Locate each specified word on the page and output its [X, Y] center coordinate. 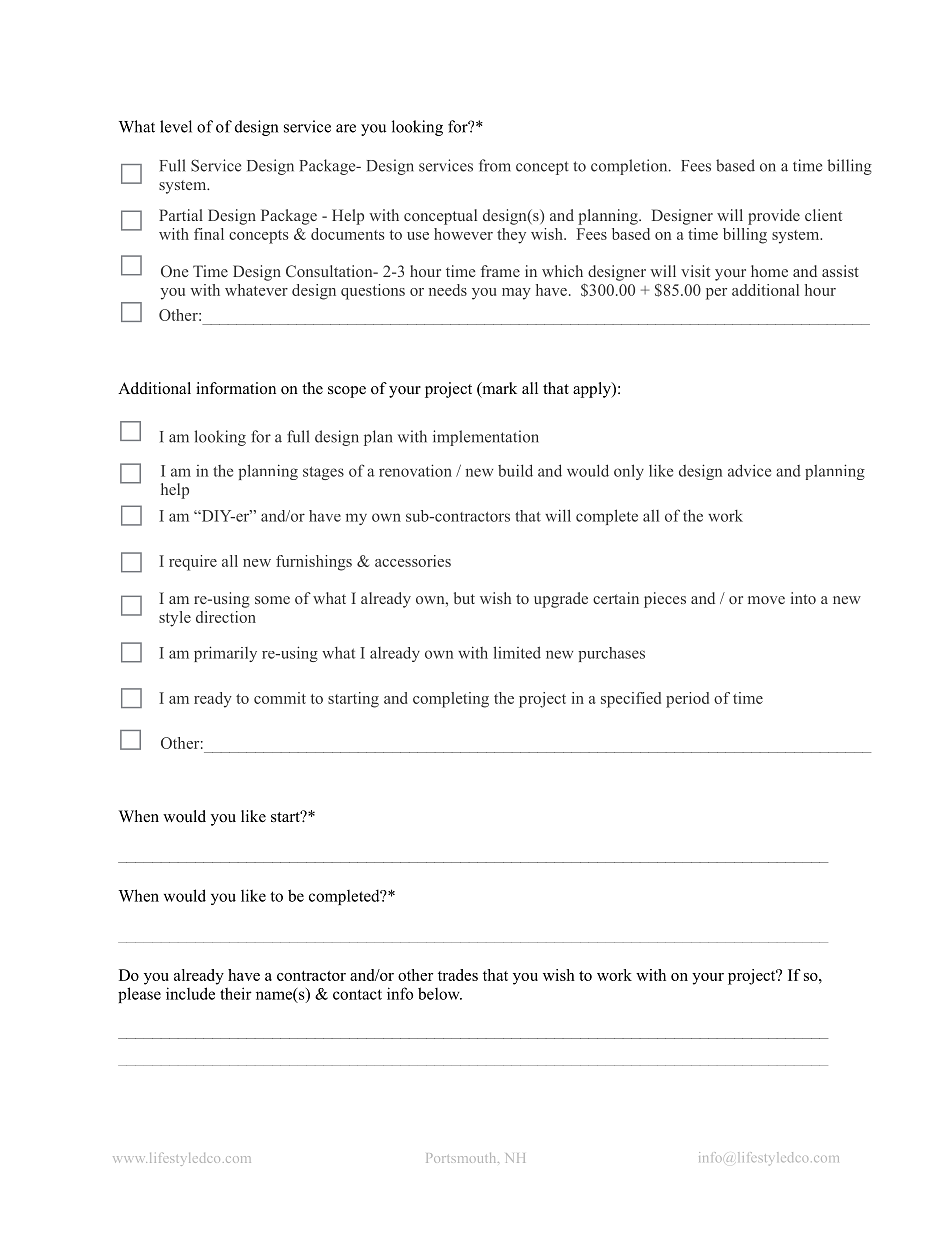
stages [323, 473]
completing [451, 700]
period [687, 700]
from [495, 165]
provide [774, 217]
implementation [486, 438]
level [176, 126]
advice [749, 470]
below [440, 993]
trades [458, 975]
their [236, 993]
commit [280, 698]
